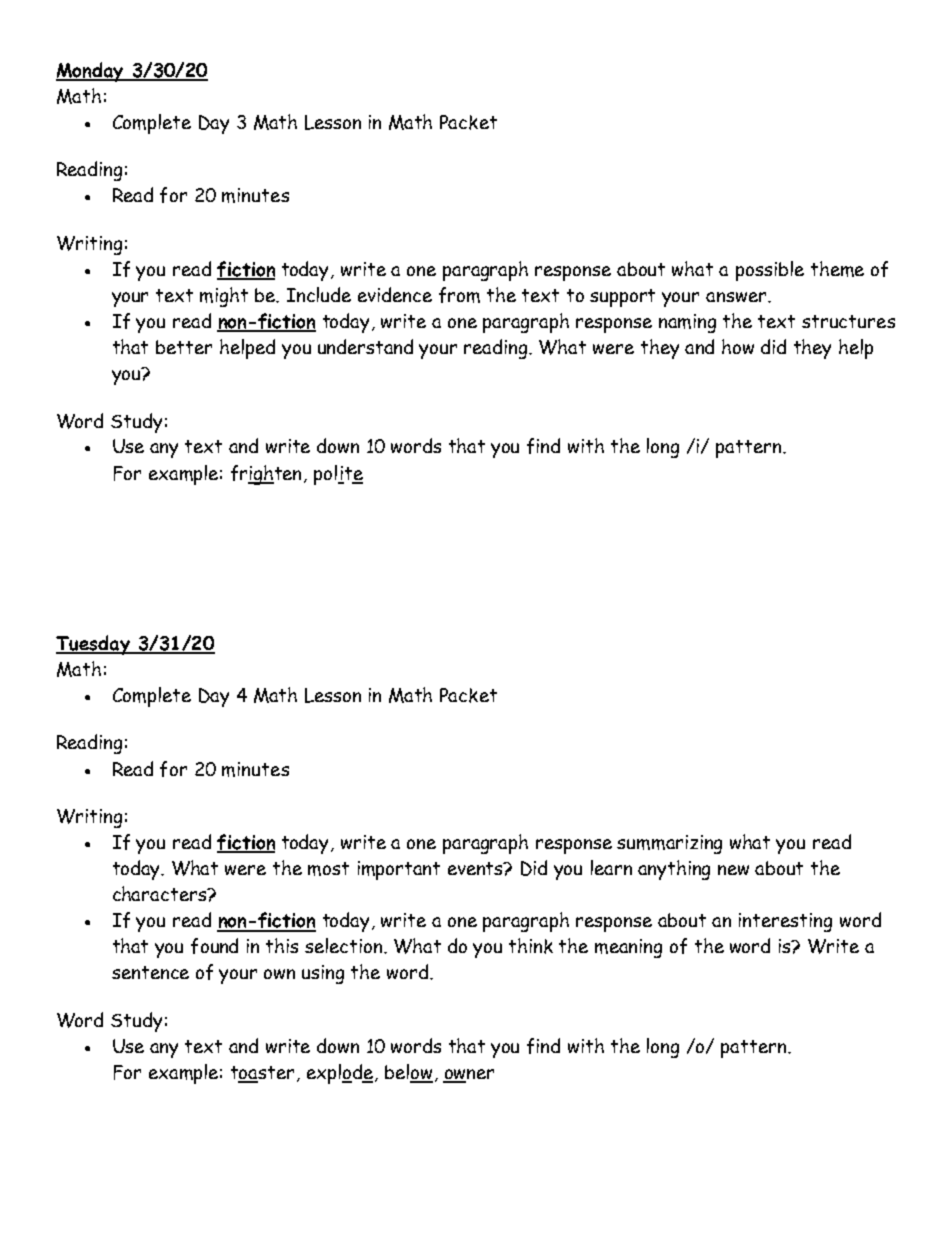 The height and width of the page is (1233, 952). What do you see at coordinates (669, 844) in the page?
I see `summarizing` at bounding box center [669, 844].
